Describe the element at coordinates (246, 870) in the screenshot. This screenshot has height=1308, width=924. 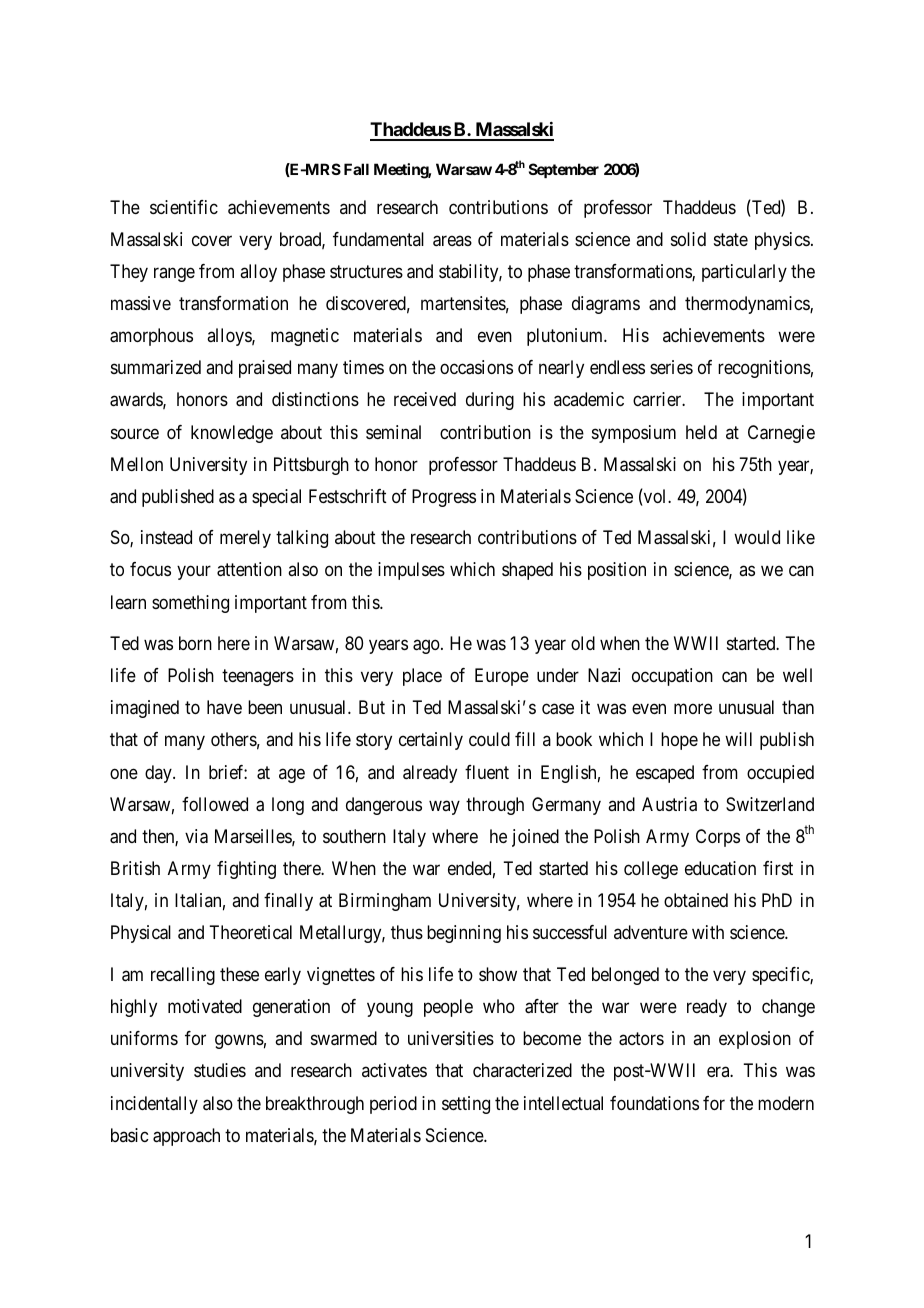
I see `fighting` at that location.
